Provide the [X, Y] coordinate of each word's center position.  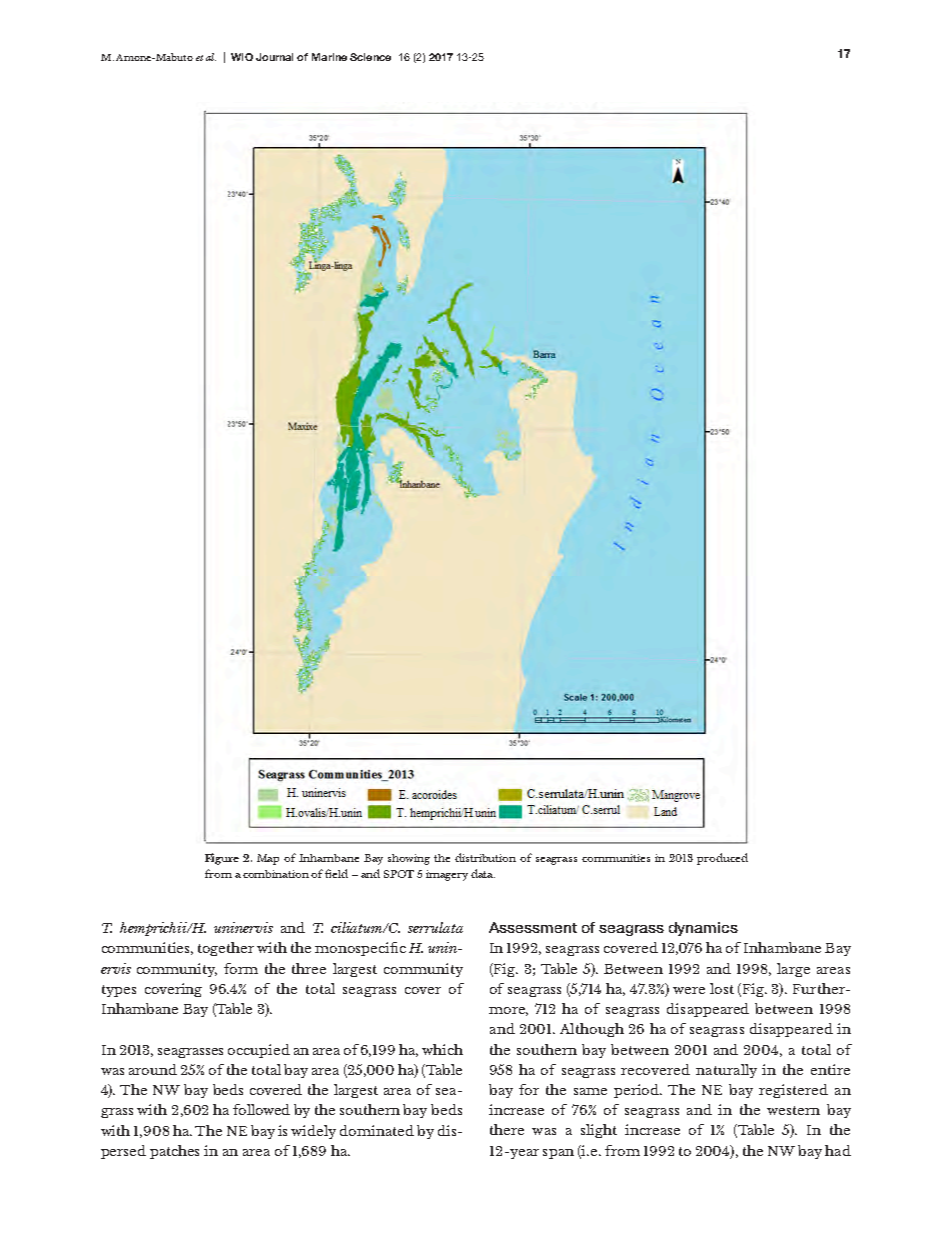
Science [370, 57]
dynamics [703, 929]
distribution [485, 857]
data [483, 873]
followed [261, 1109]
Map [268, 859]
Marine [329, 57]
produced [722, 859]
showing [409, 859]
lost [722, 988]
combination [277, 874]
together [226, 949]
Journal [274, 57]
